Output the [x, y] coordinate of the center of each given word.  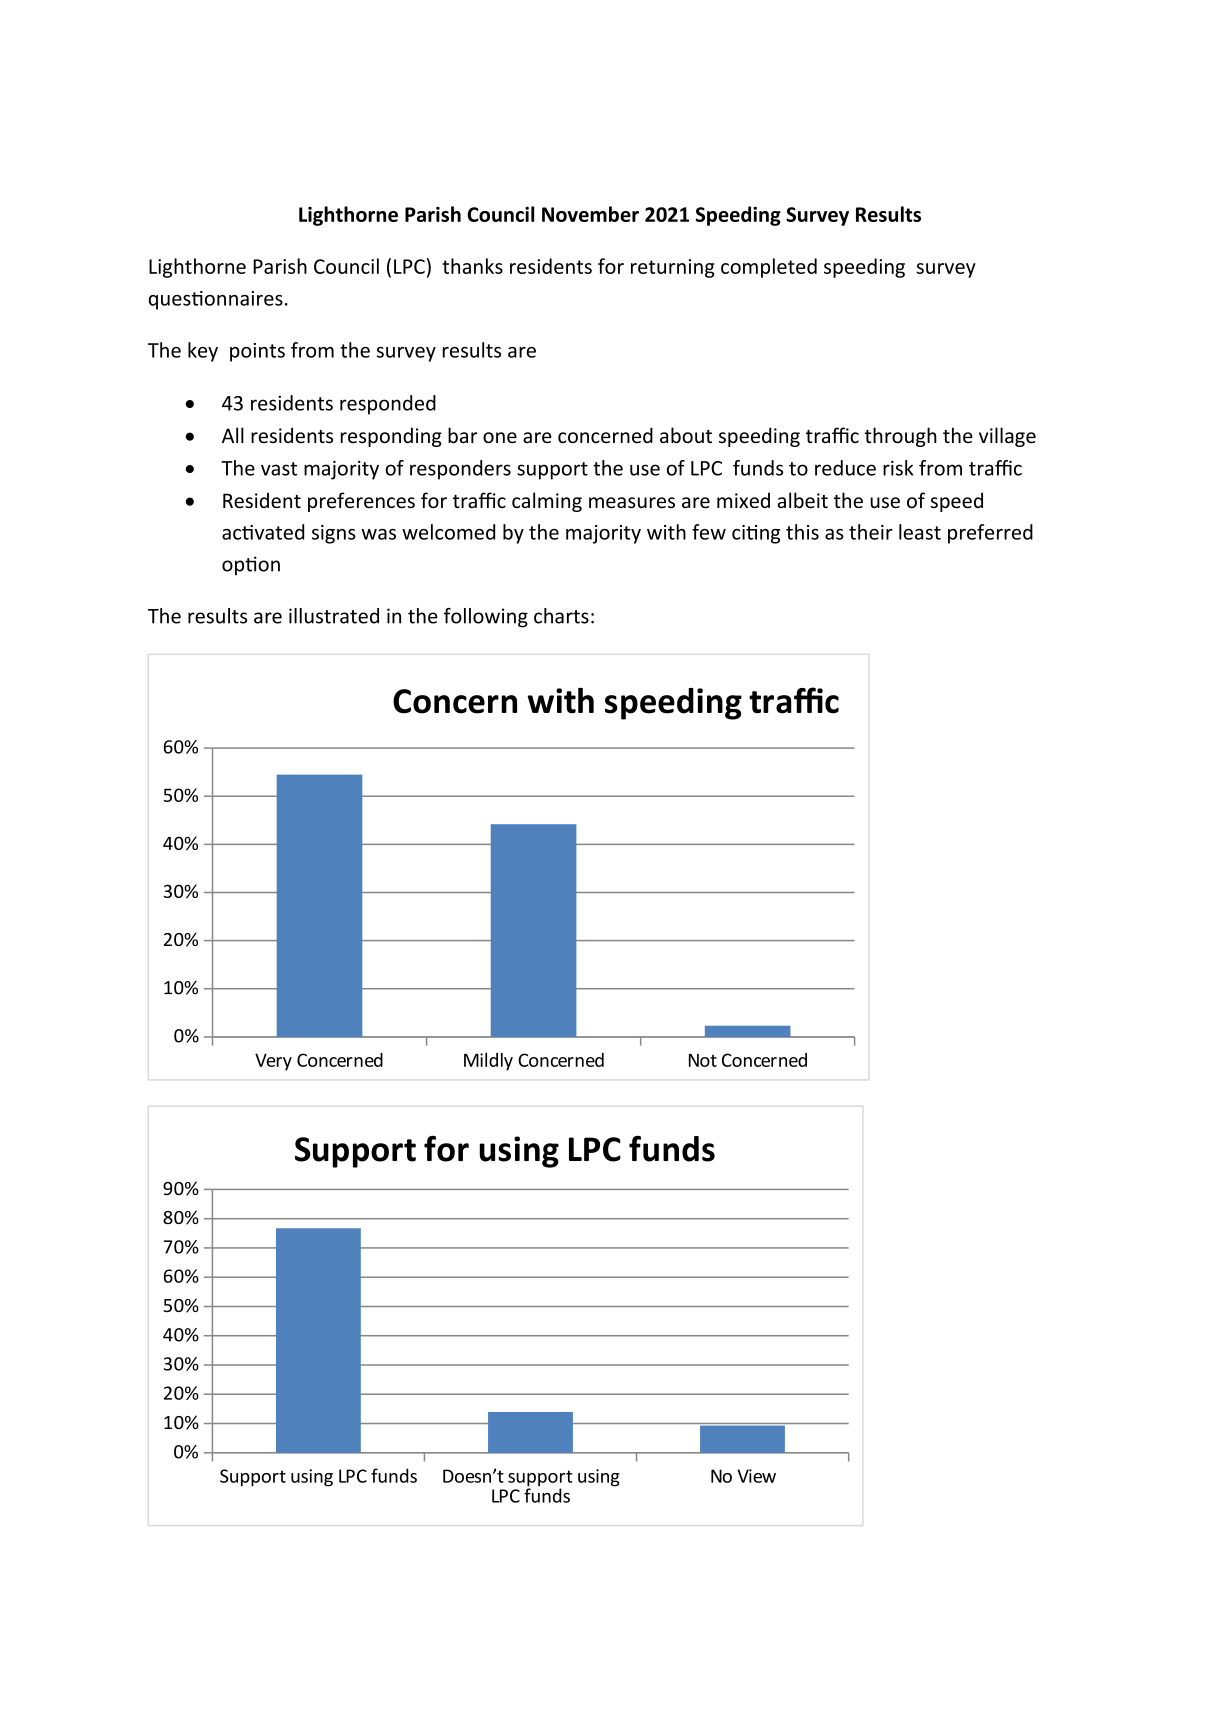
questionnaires [216, 300]
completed [769, 268]
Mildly [488, 1062]
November [590, 214]
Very [273, 1062]
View [756, 1476]
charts [561, 616]
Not [703, 1060]
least [920, 532]
